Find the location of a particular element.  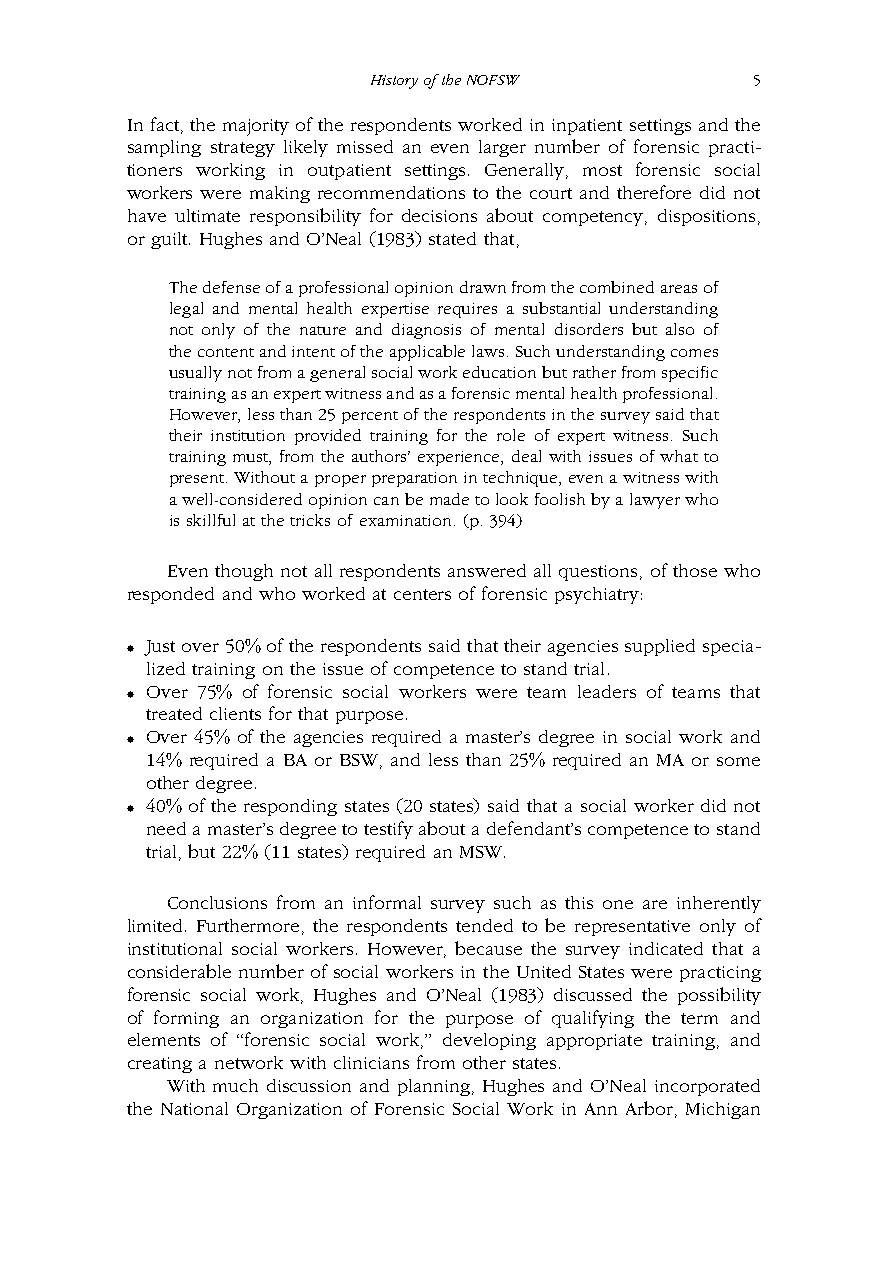

clients is located at coordinates (235, 713).
